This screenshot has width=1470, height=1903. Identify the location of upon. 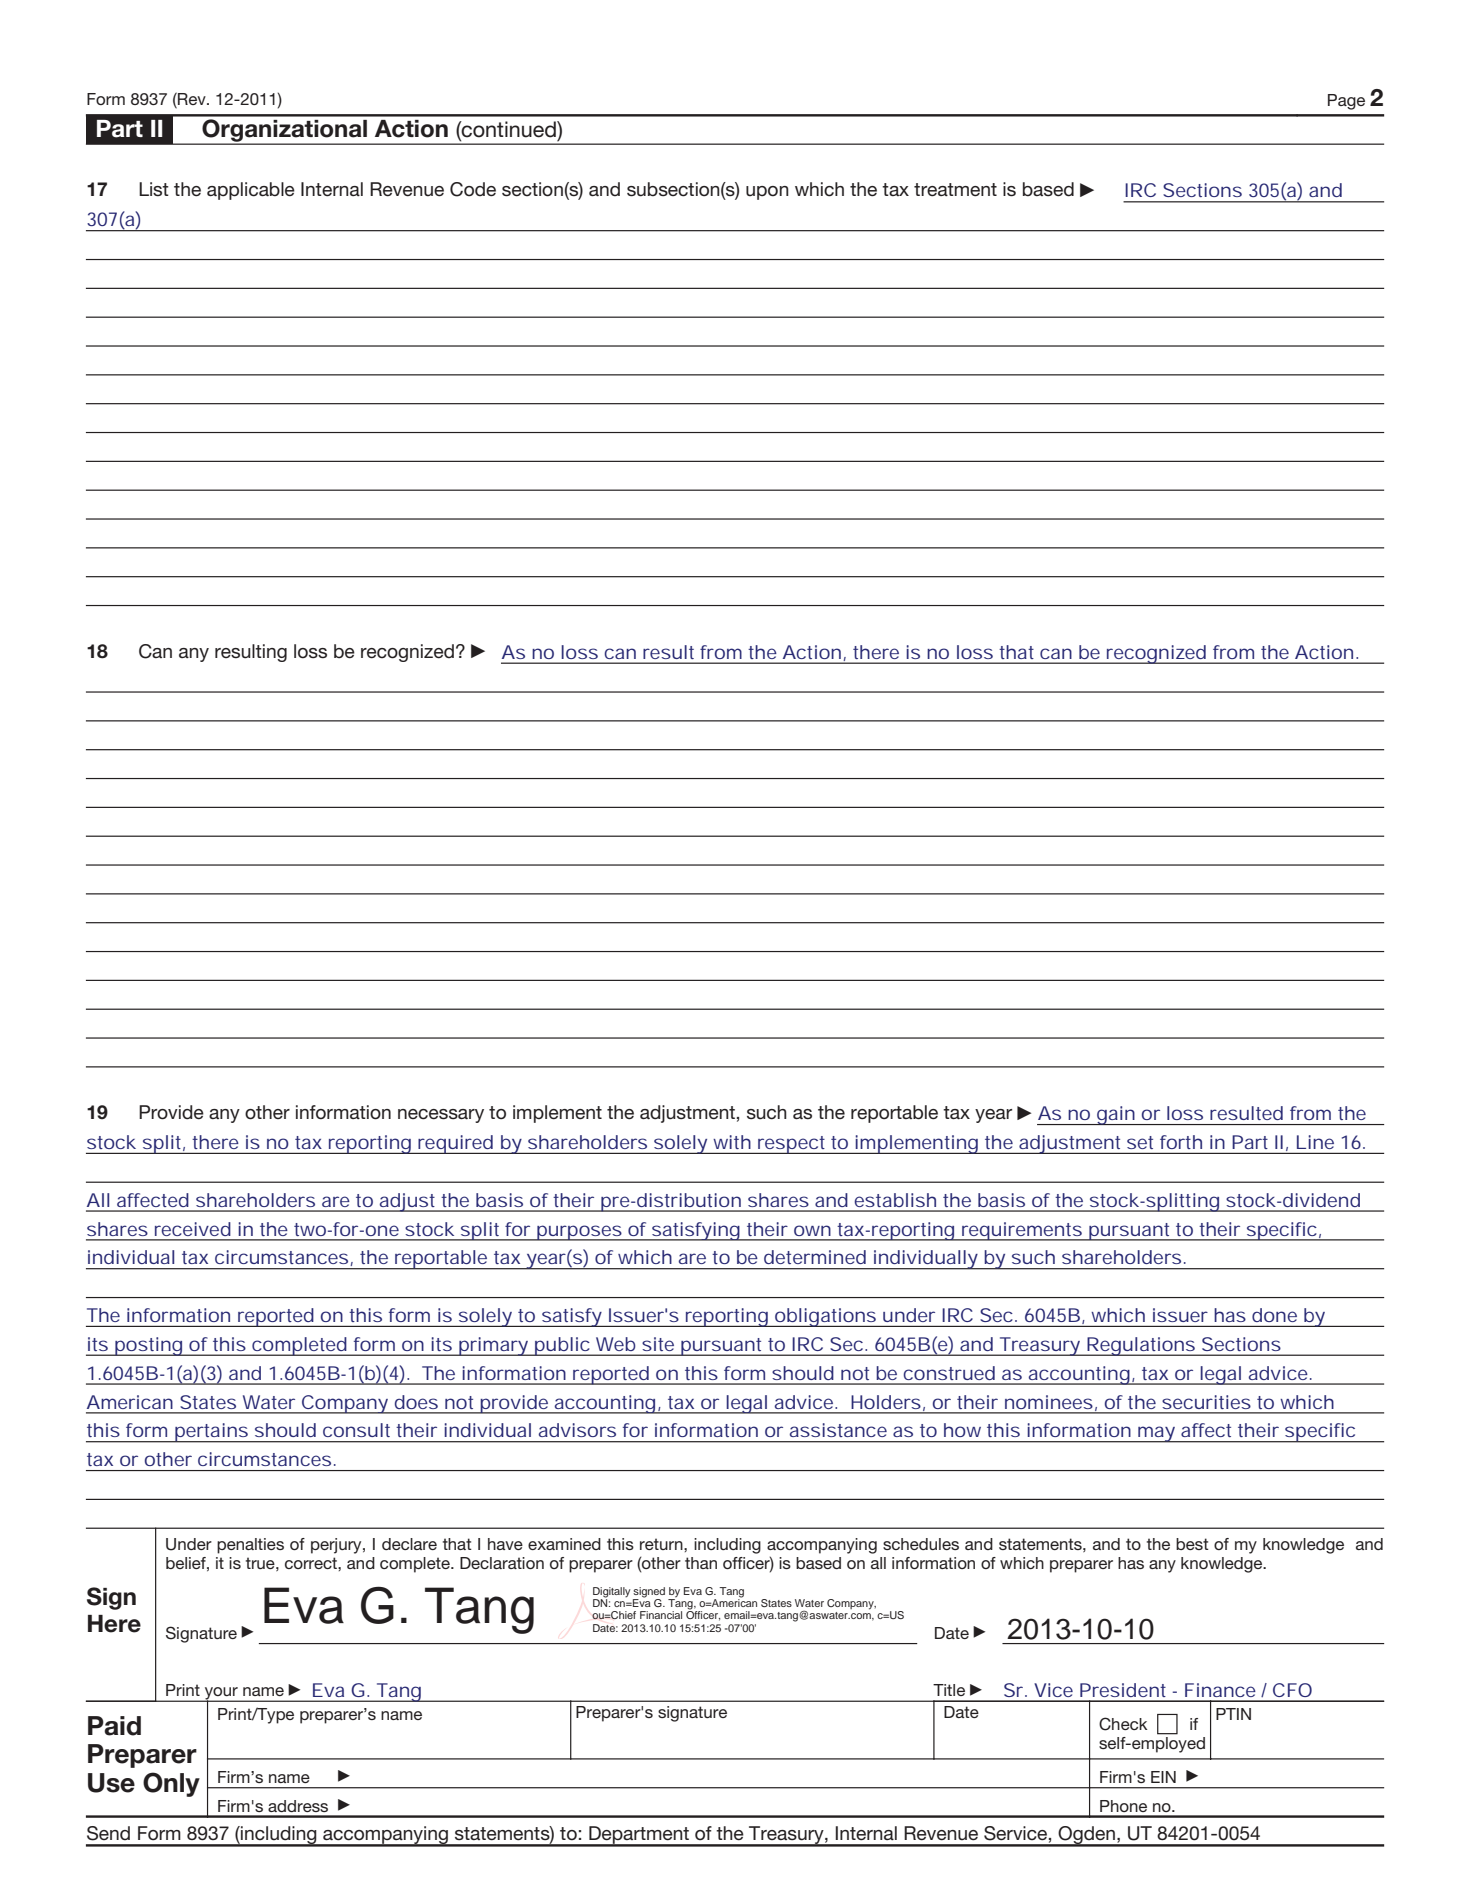
(767, 193).
